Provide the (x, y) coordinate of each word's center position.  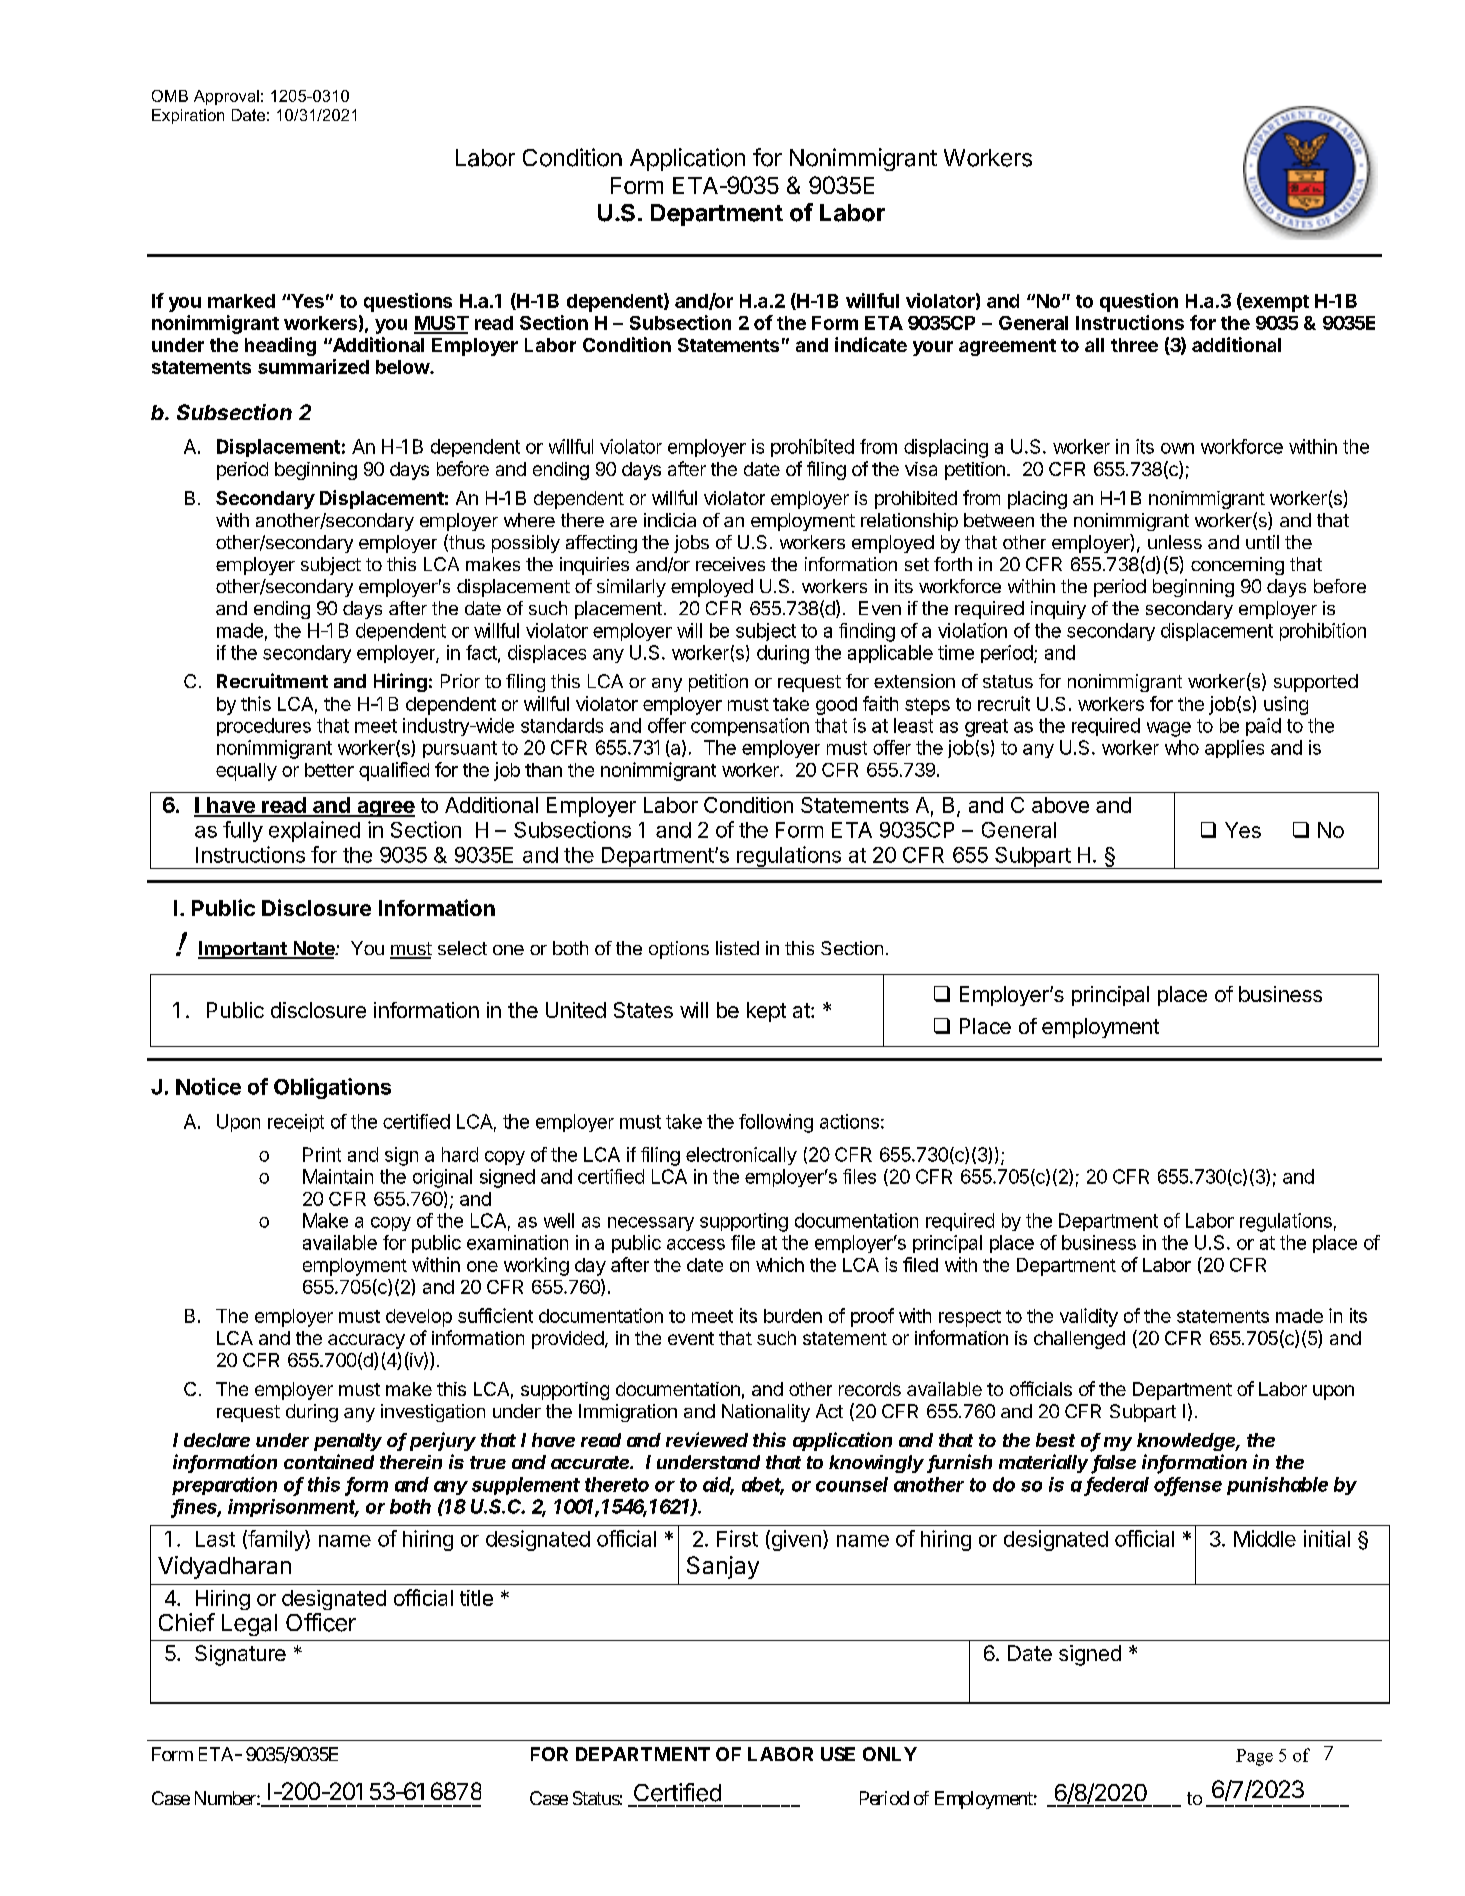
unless (1175, 542)
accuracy (366, 1341)
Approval (226, 97)
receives (730, 564)
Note (314, 949)
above (1060, 805)
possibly (526, 544)
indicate (871, 344)
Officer (321, 1622)
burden (793, 1316)
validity (1089, 1317)
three (1134, 345)
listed (737, 948)
